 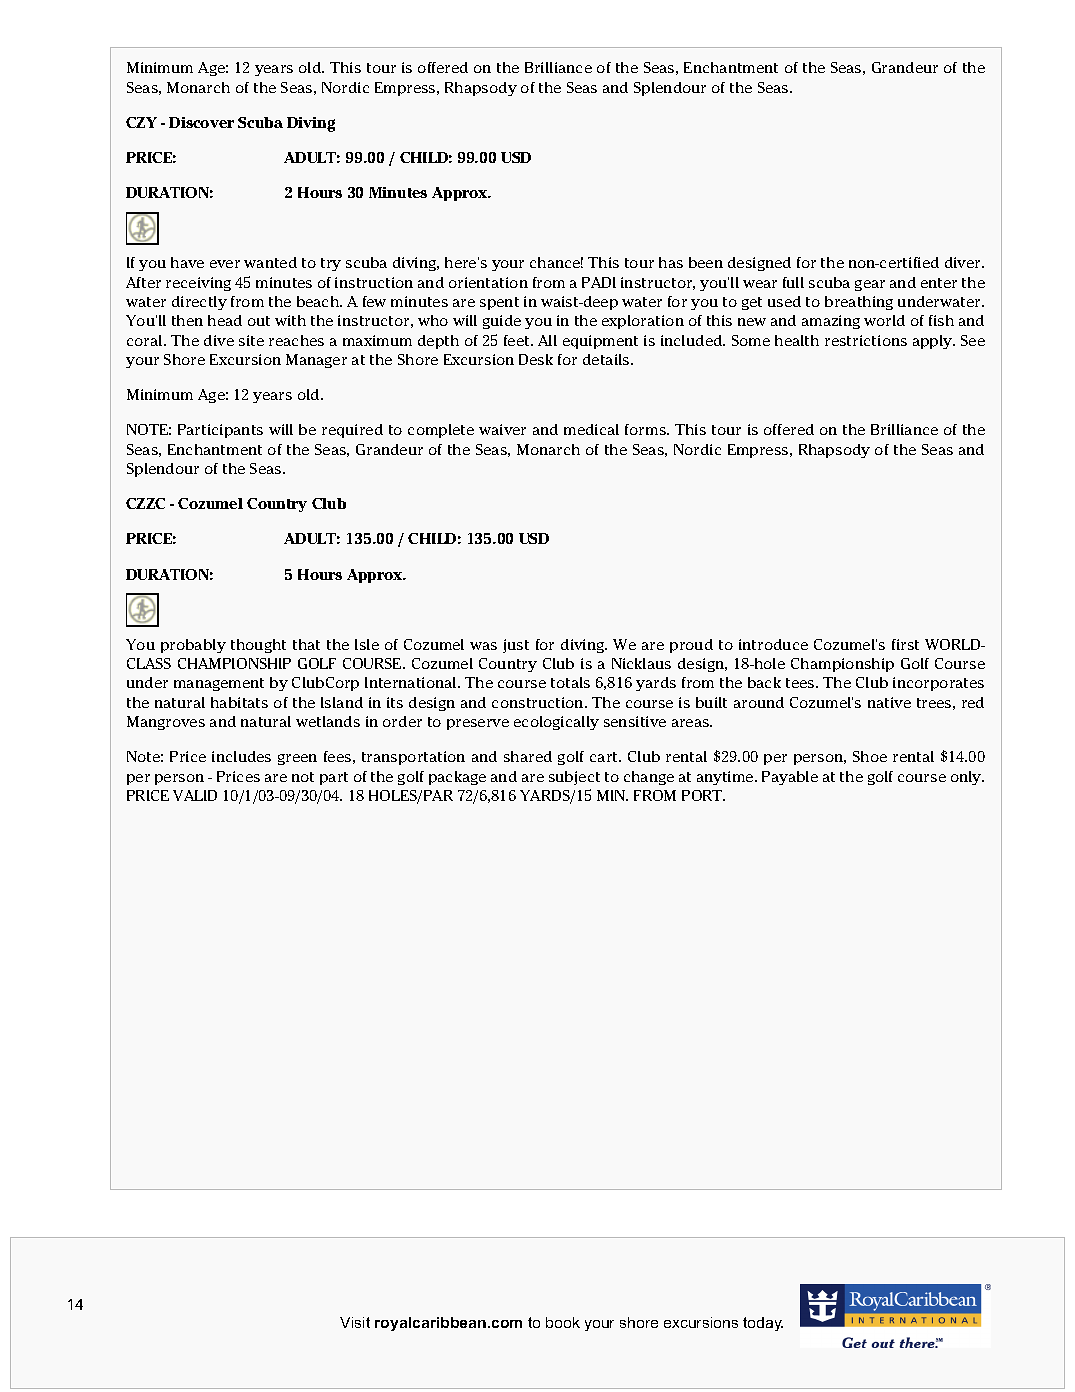 What do you see at coordinates (866, 340) in the screenshot?
I see `restrictions` at bounding box center [866, 340].
